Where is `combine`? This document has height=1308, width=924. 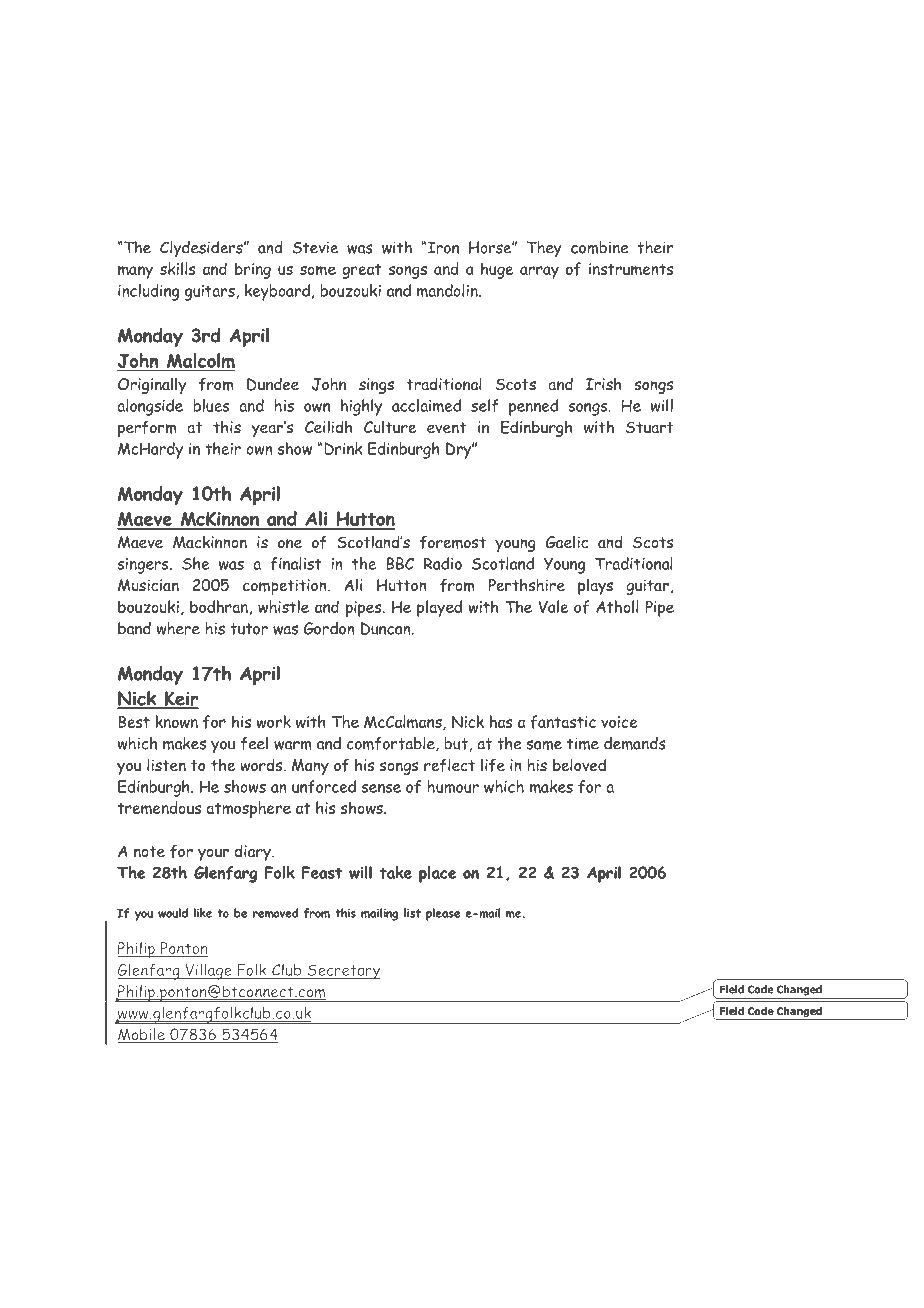 combine is located at coordinates (600, 247).
